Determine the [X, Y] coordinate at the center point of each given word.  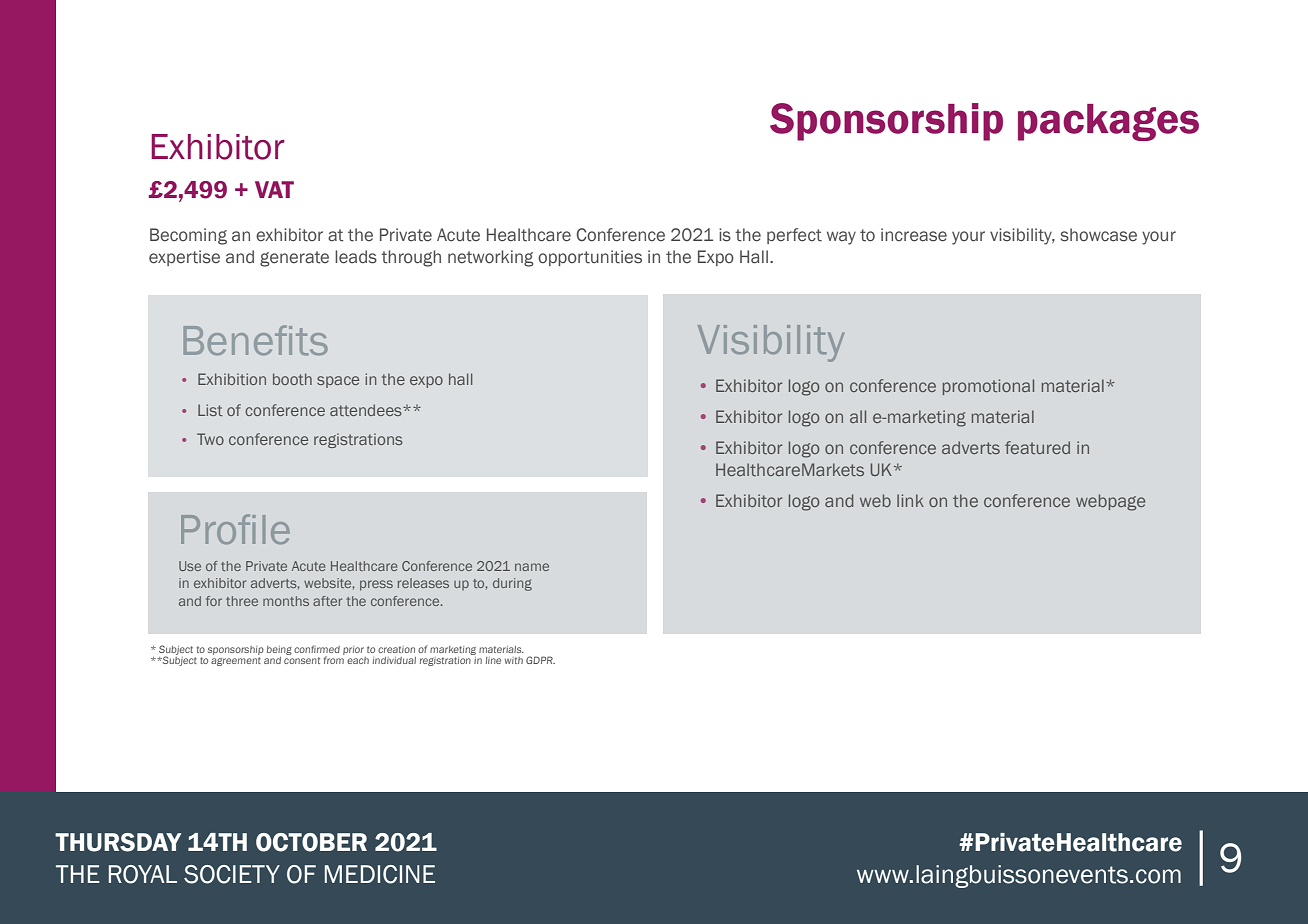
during [512, 584]
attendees [367, 410]
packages [1108, 122]
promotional [988, 387]
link [910, 500]
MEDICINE [380, 874]
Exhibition [232, 379]
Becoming [188, 236]
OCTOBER [311, 842]
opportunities [590, 258]
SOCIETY [232, 874]
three [242, 601]
